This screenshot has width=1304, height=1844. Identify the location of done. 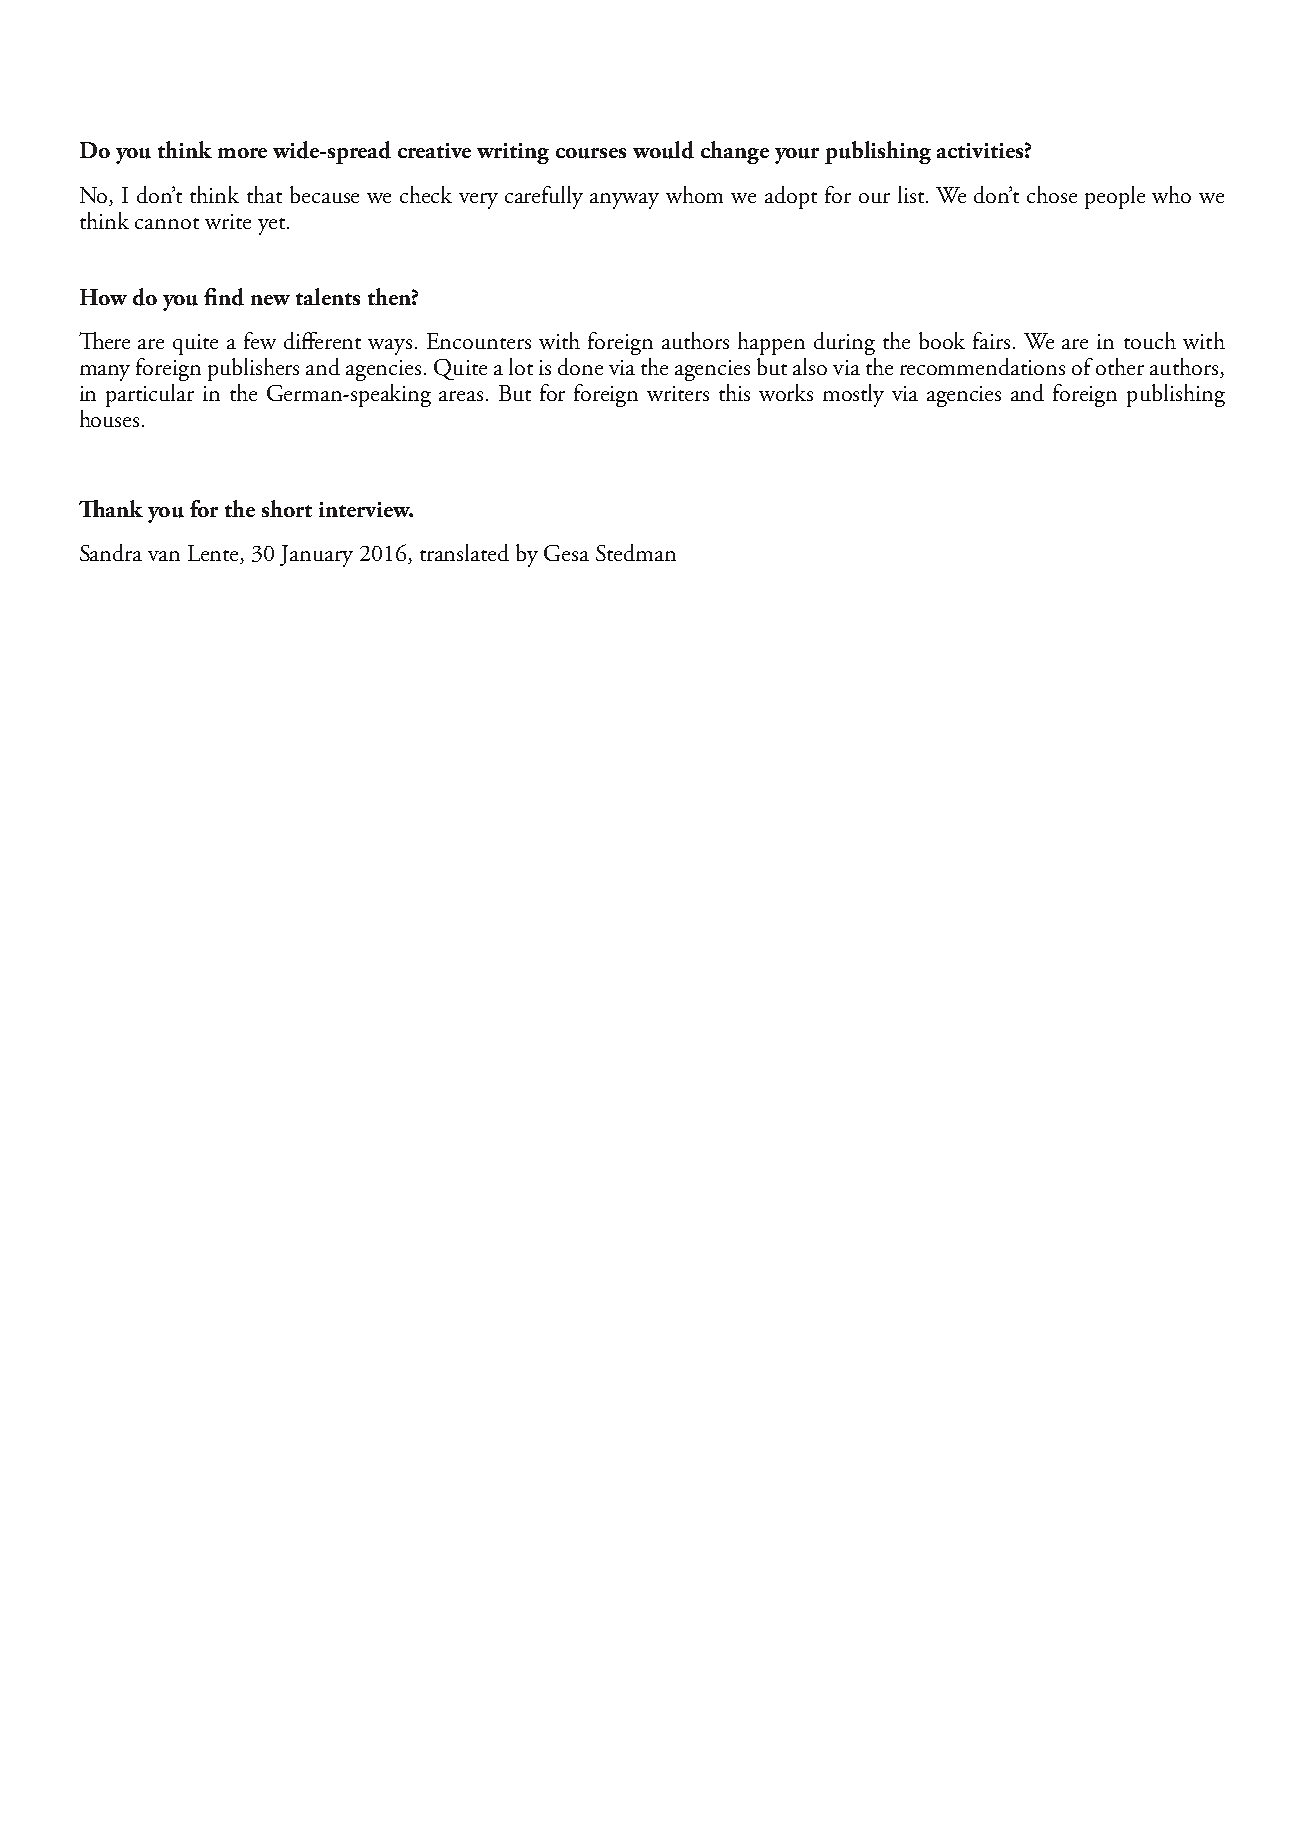
(580, 366).
